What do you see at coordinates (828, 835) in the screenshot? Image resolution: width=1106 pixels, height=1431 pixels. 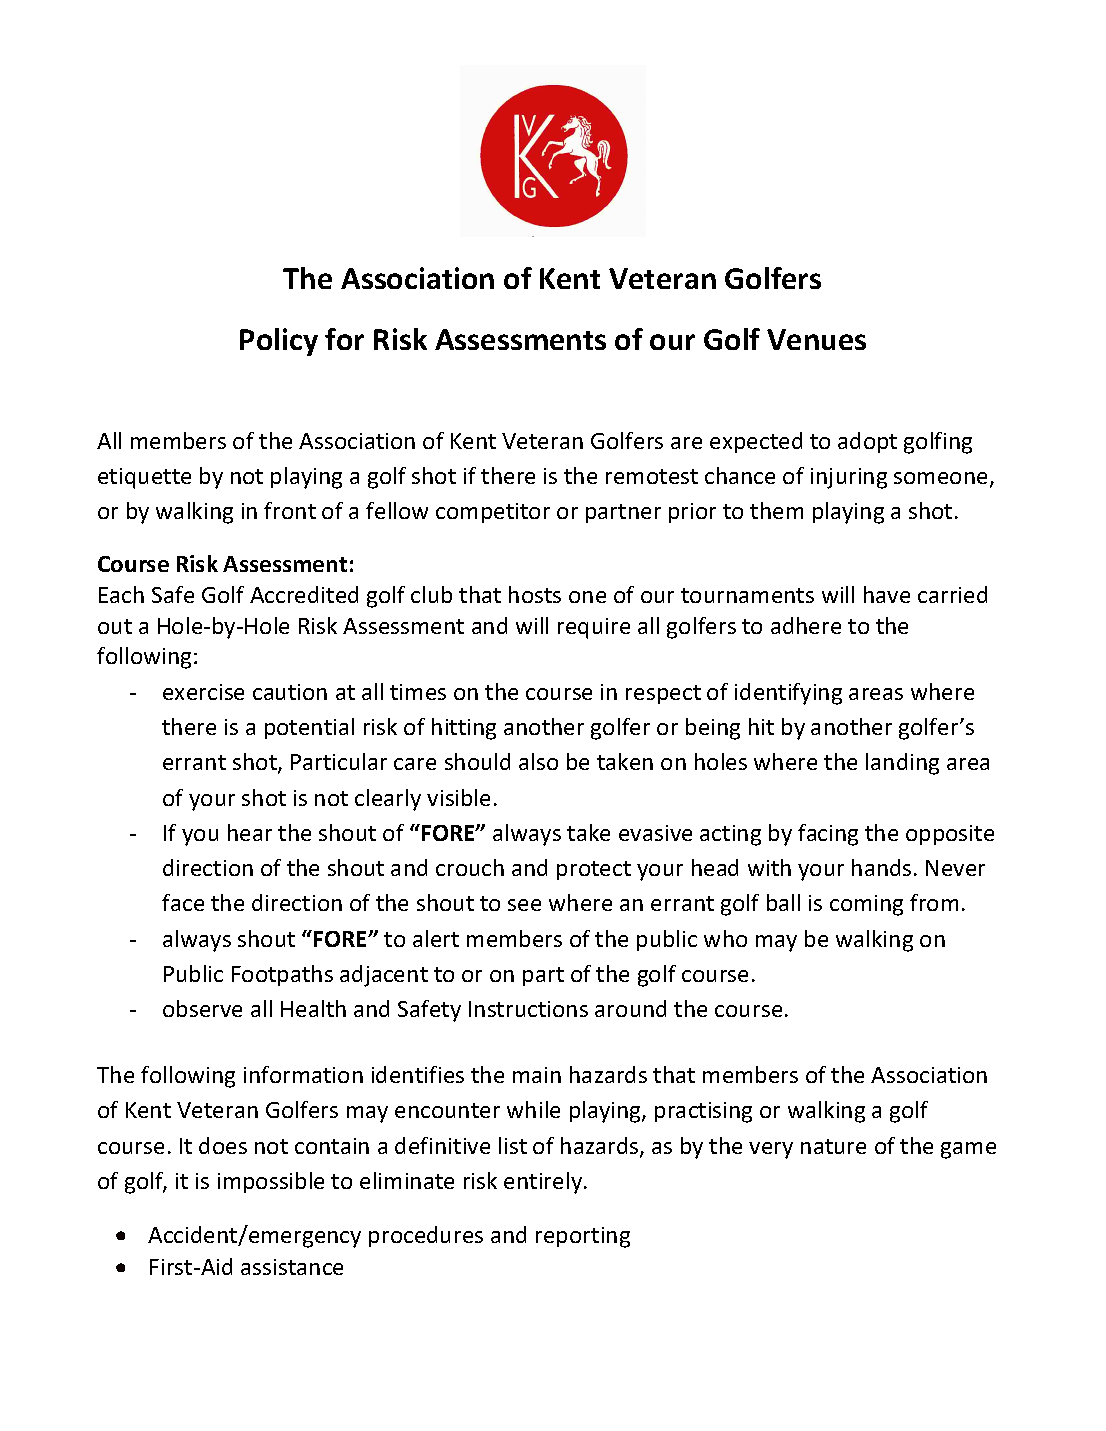 I see `facing` at bounding box center [828, 835].
